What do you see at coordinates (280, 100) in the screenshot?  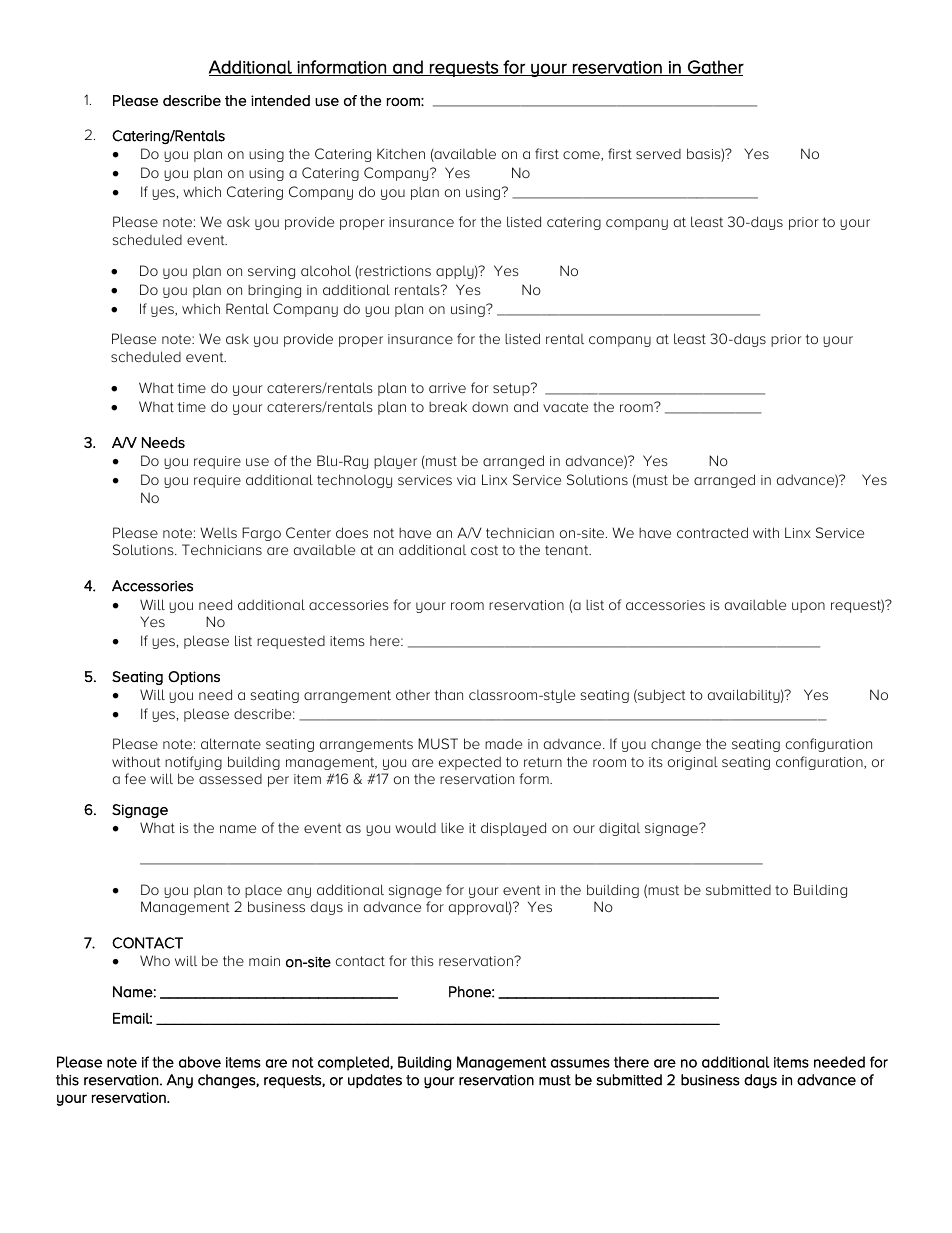 I see `intended` at bounding box center [280, 100].
